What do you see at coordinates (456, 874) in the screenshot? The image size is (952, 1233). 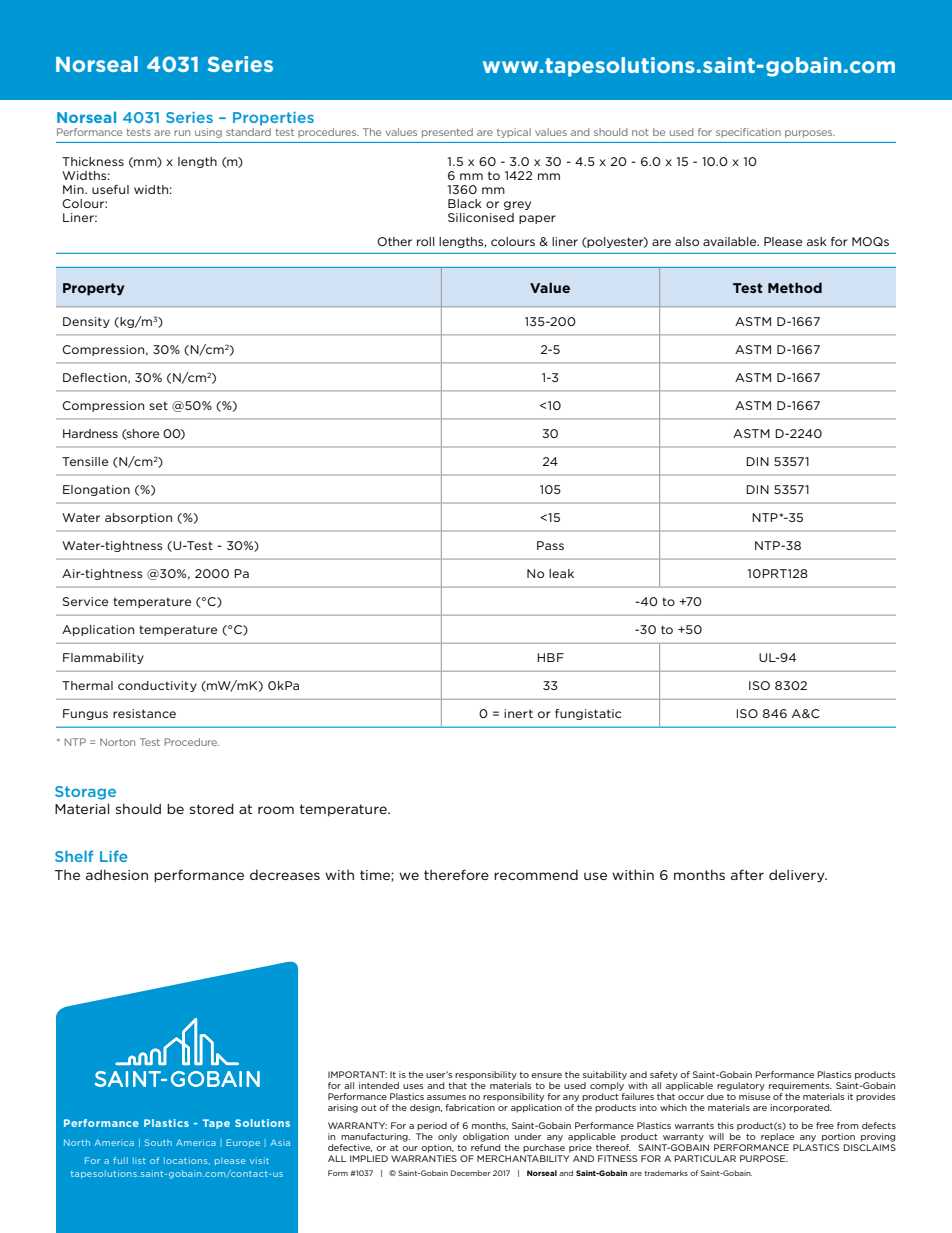 I see `therefore` at bounding box center [456, 874].
